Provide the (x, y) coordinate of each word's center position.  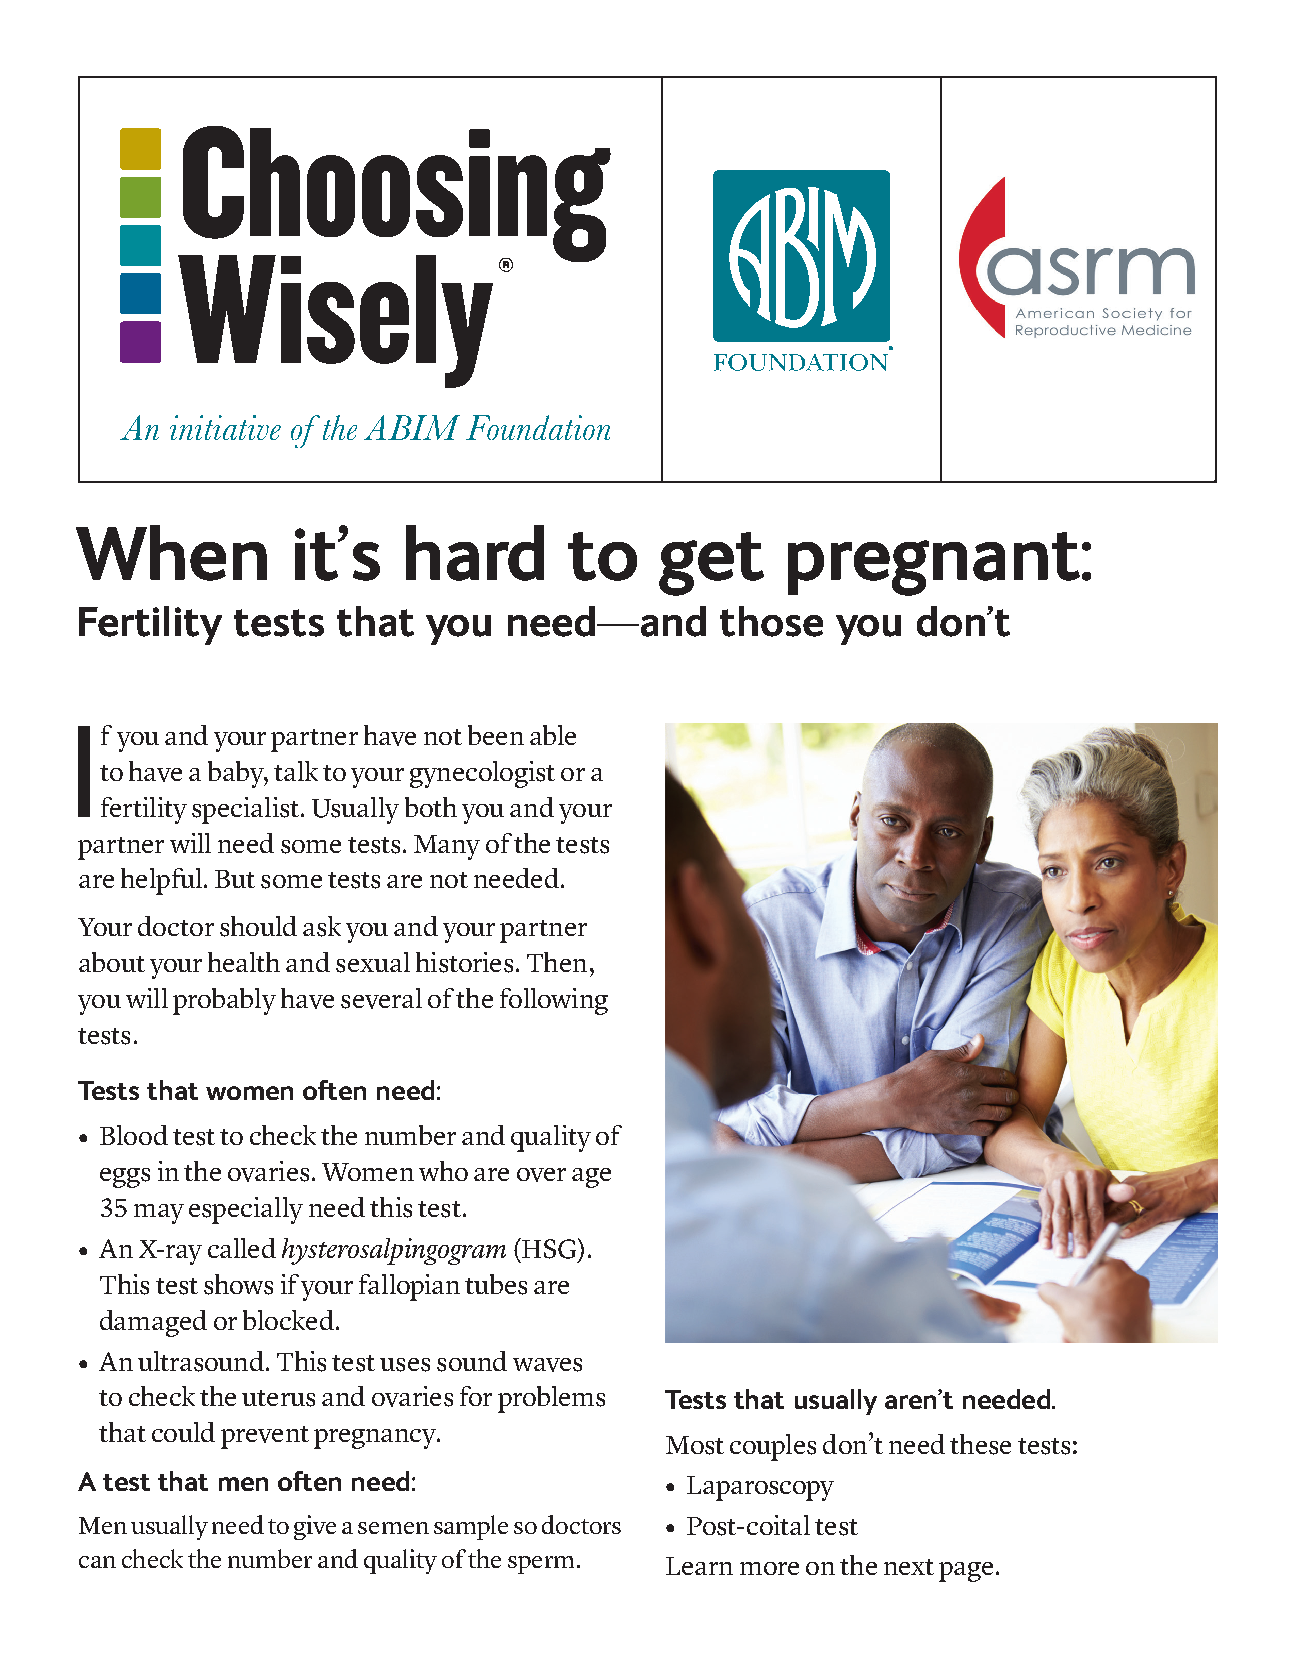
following (554, 1001)
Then (557, 962)
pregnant (935, 564)
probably (224, 1001)
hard (475, 553)
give (315, 1527)
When (171, 553)
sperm (541, 1565)
